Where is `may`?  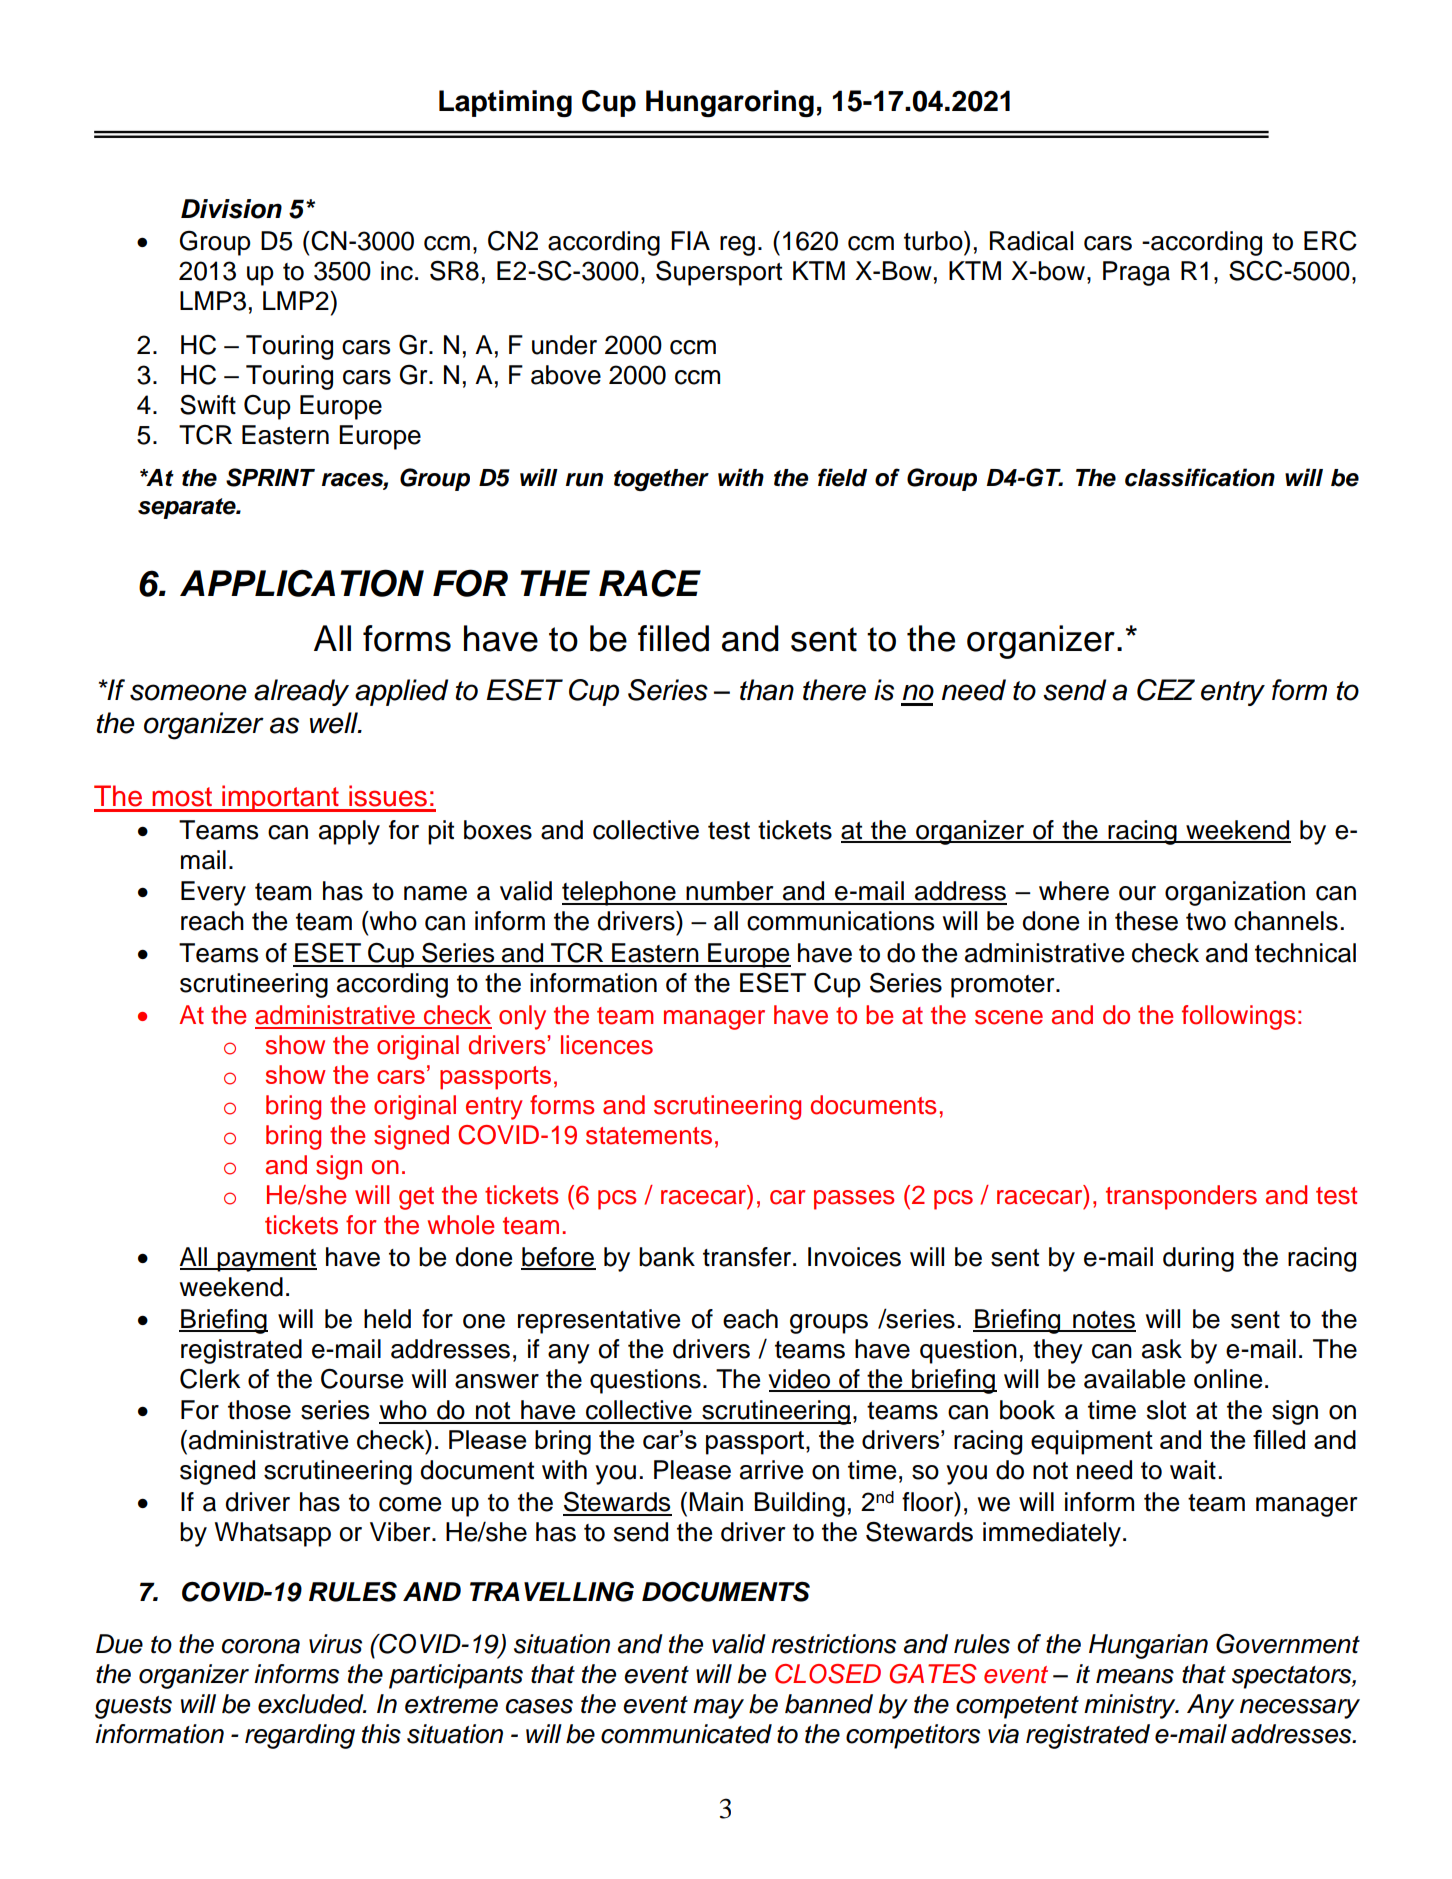
may is located at coordinates (718, 1709).
